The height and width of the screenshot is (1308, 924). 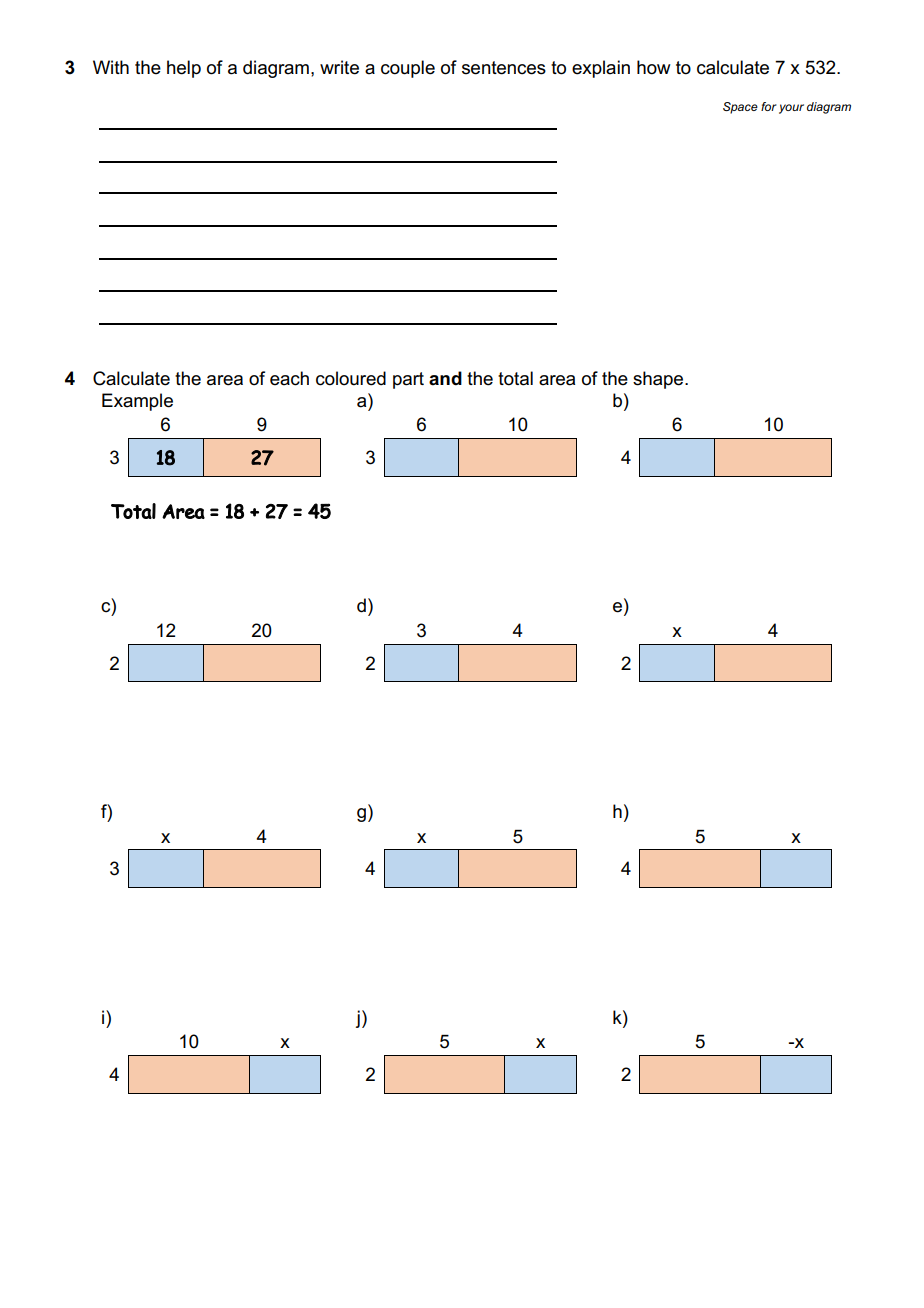 I want to click on Space, so click(x=740, y=108).
